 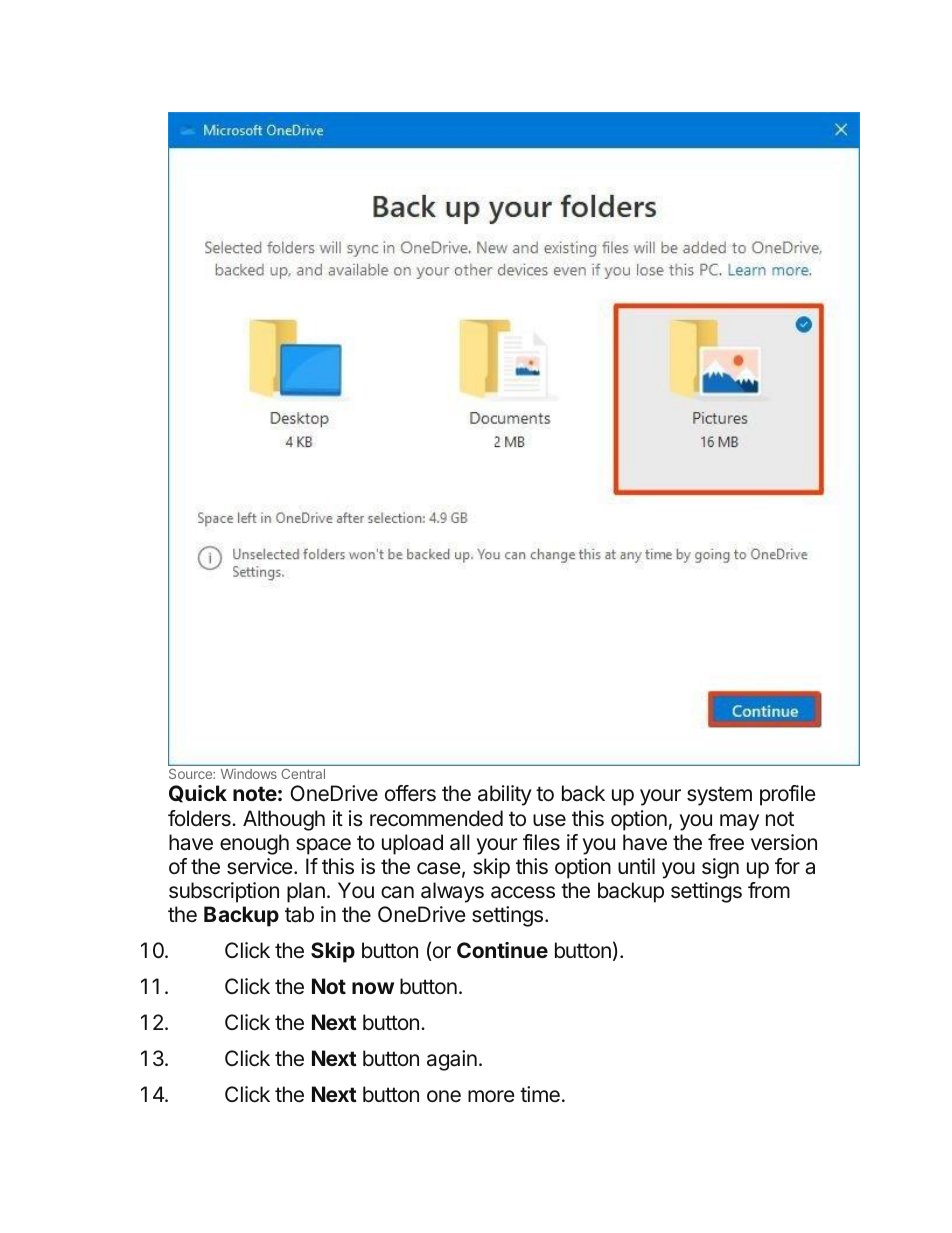 I want to click on more, so click(x=491, y=1096).
